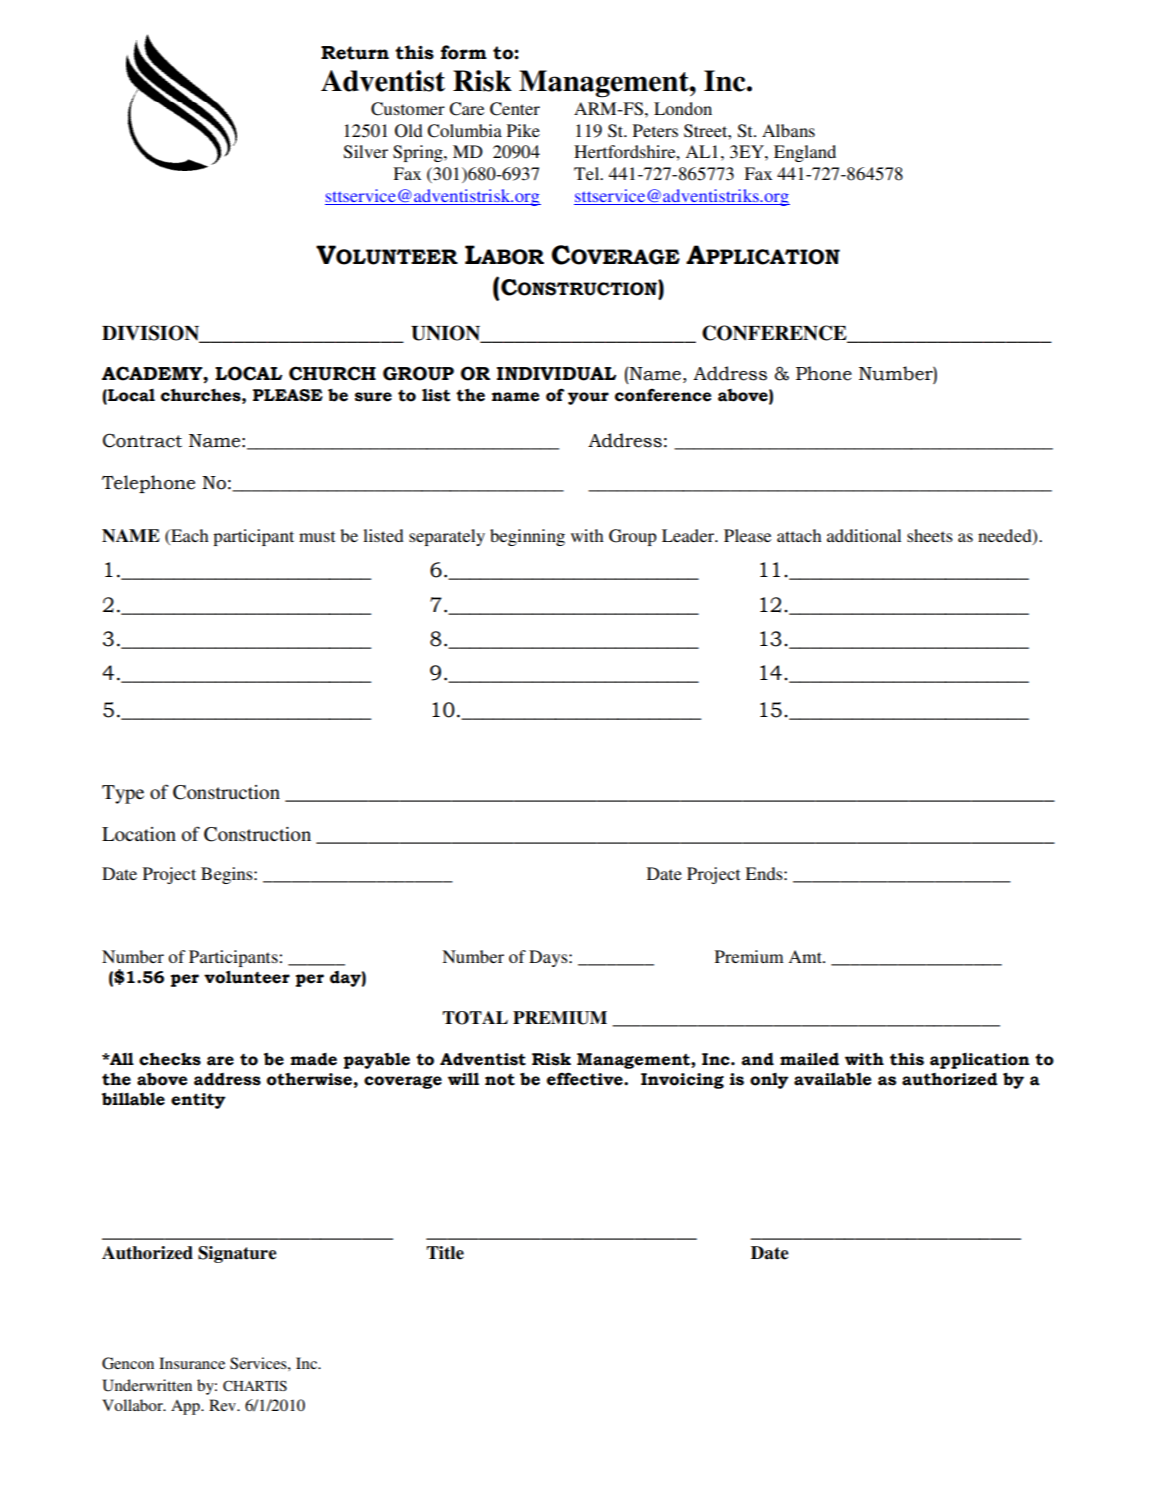 This screenshot has width=1157, height=1497. I want to click on additional, so click(864, 535).
